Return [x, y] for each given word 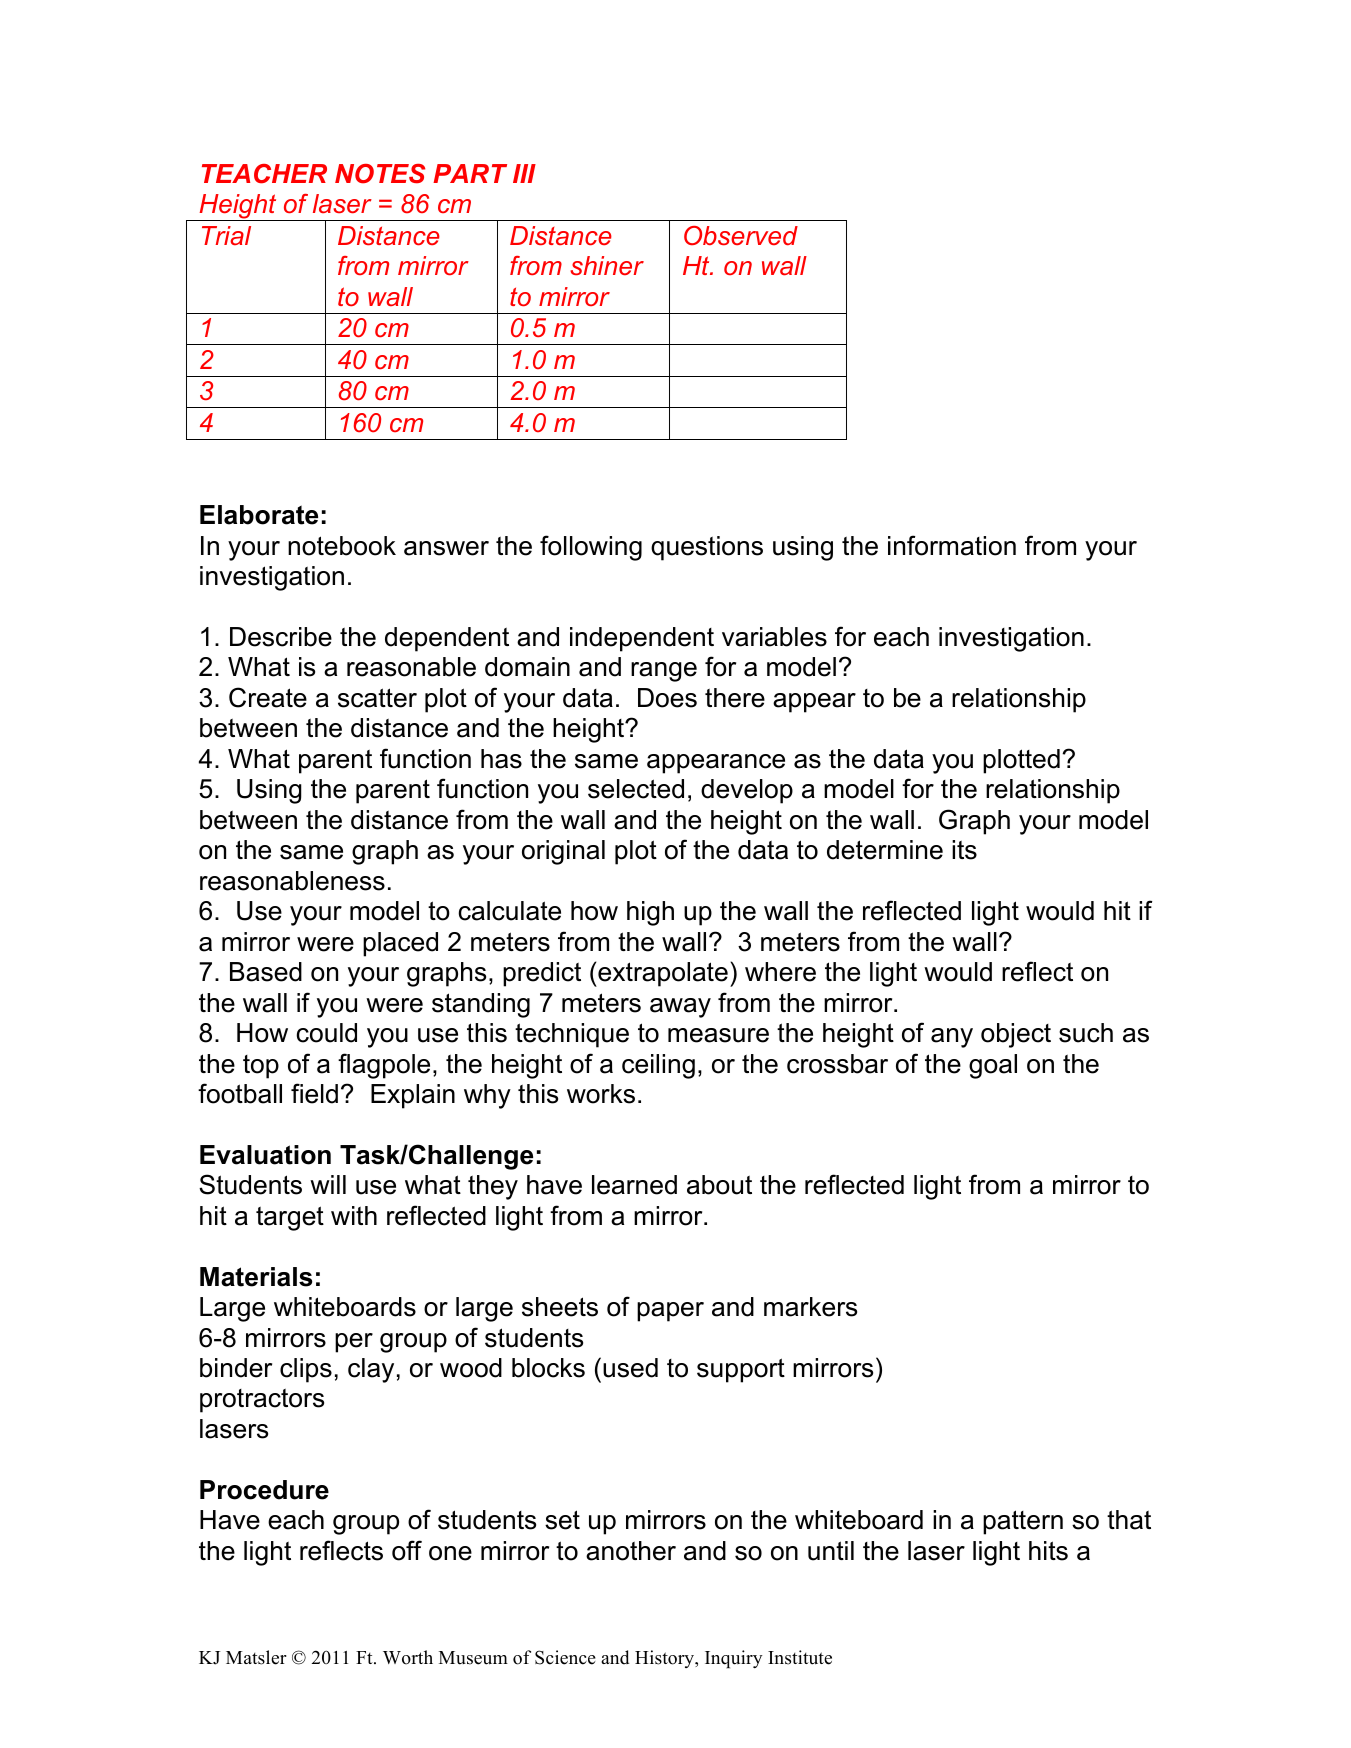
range [664, 672]
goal [993, 1066]
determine [885, 850]
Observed [741, 236]
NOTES [380, 174]
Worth [408, 1657]
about [719, 1185]
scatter [377, 698]
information [952, 545]
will [328, 1184]
